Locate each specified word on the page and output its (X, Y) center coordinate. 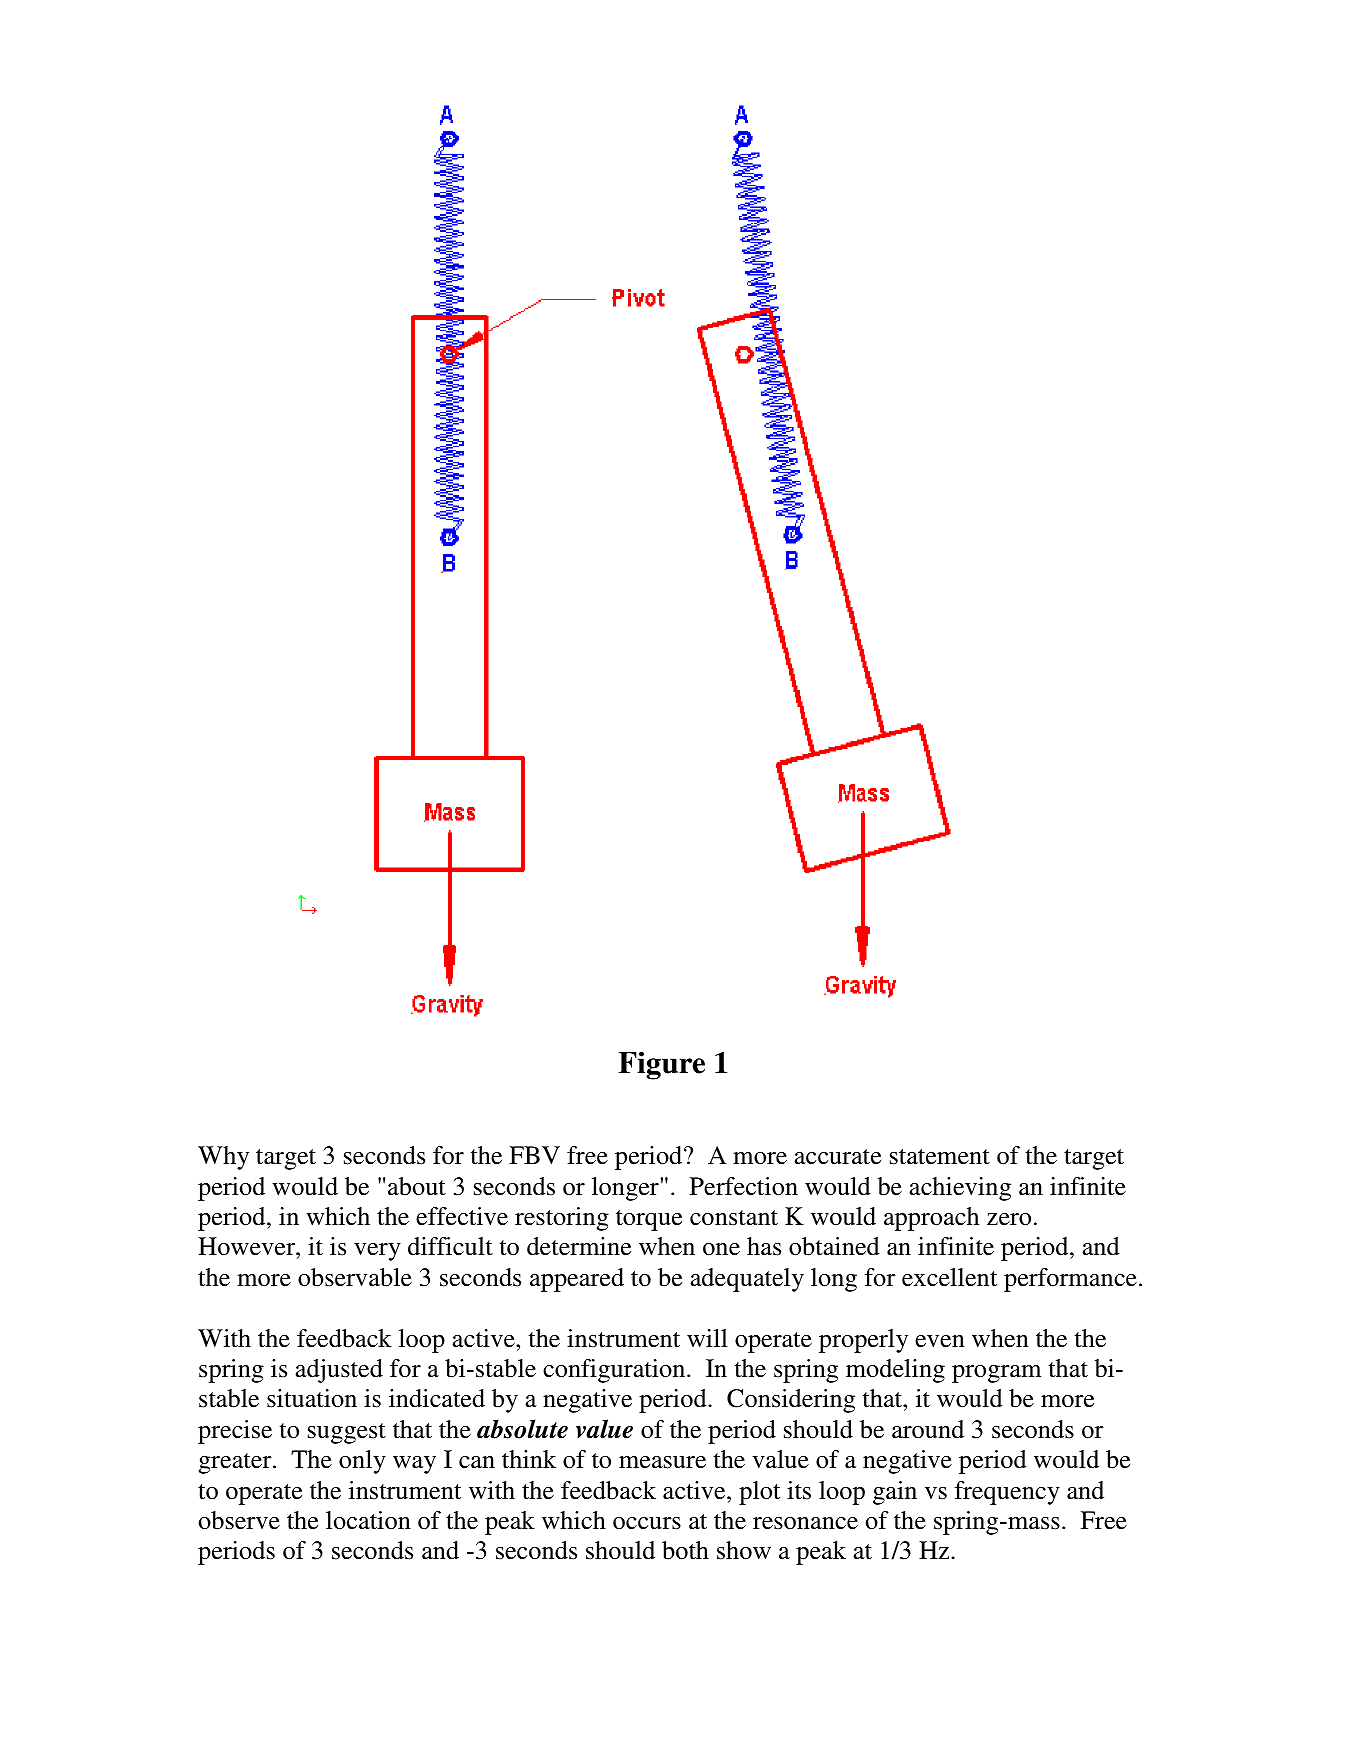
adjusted (339, 1371)
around (928, 1429)
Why (223, 1158)
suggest (347, 1433)
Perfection (744, 1186)
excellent (949, 1277)
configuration (615, 1371)
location (368, 1520)
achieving (960, 1189)
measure (662, 1462)
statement (940, 1157)
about (417, 1186)
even (940, 1341)
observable (355, 1277)
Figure (661, 1065)
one (721, 1249)
